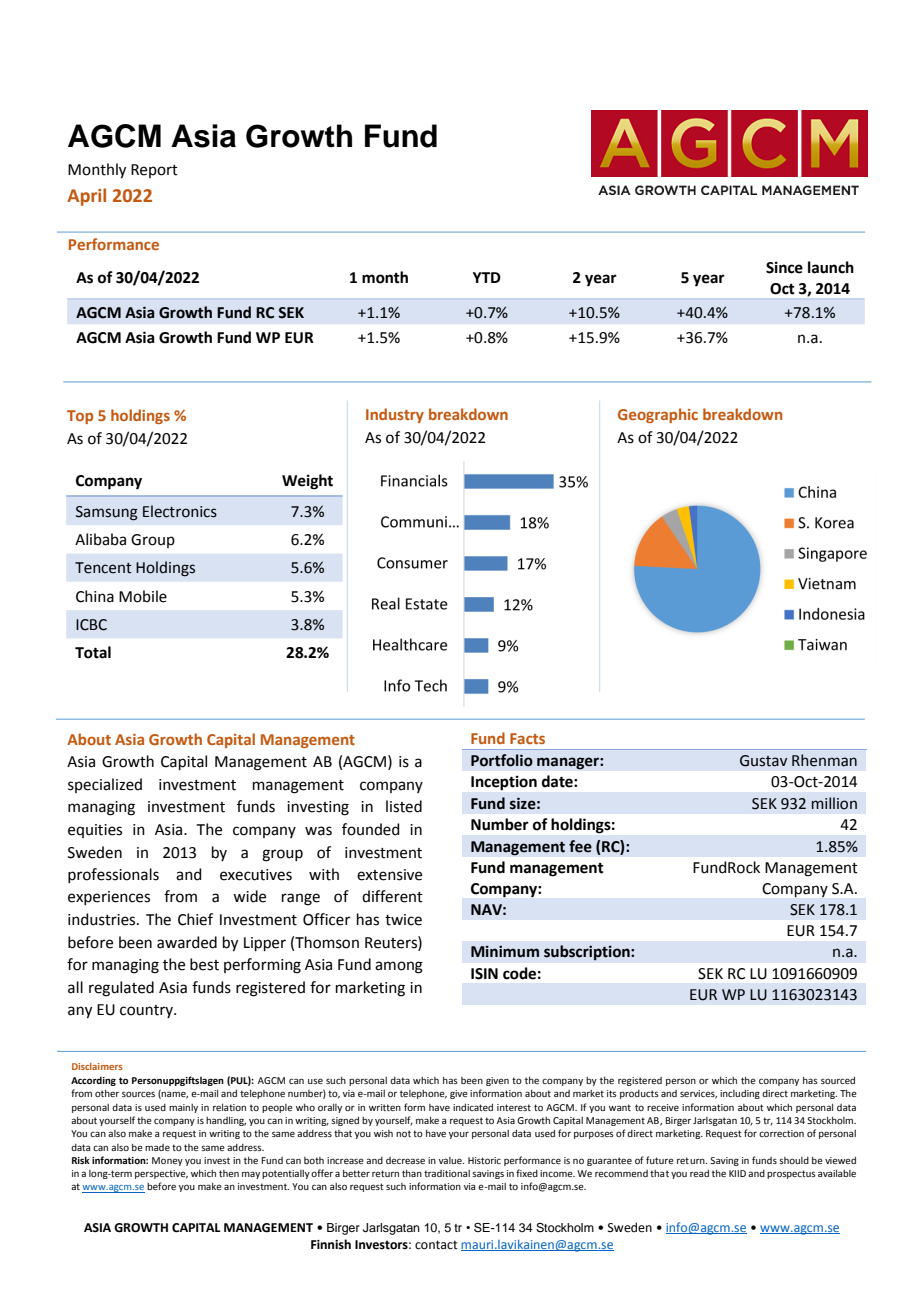 Image resolution: width=924 pixels, height=1308 pixels. What do you see at coordinates (93, 652) in the page?
I see `Total` at bounding box center [93, 652].
